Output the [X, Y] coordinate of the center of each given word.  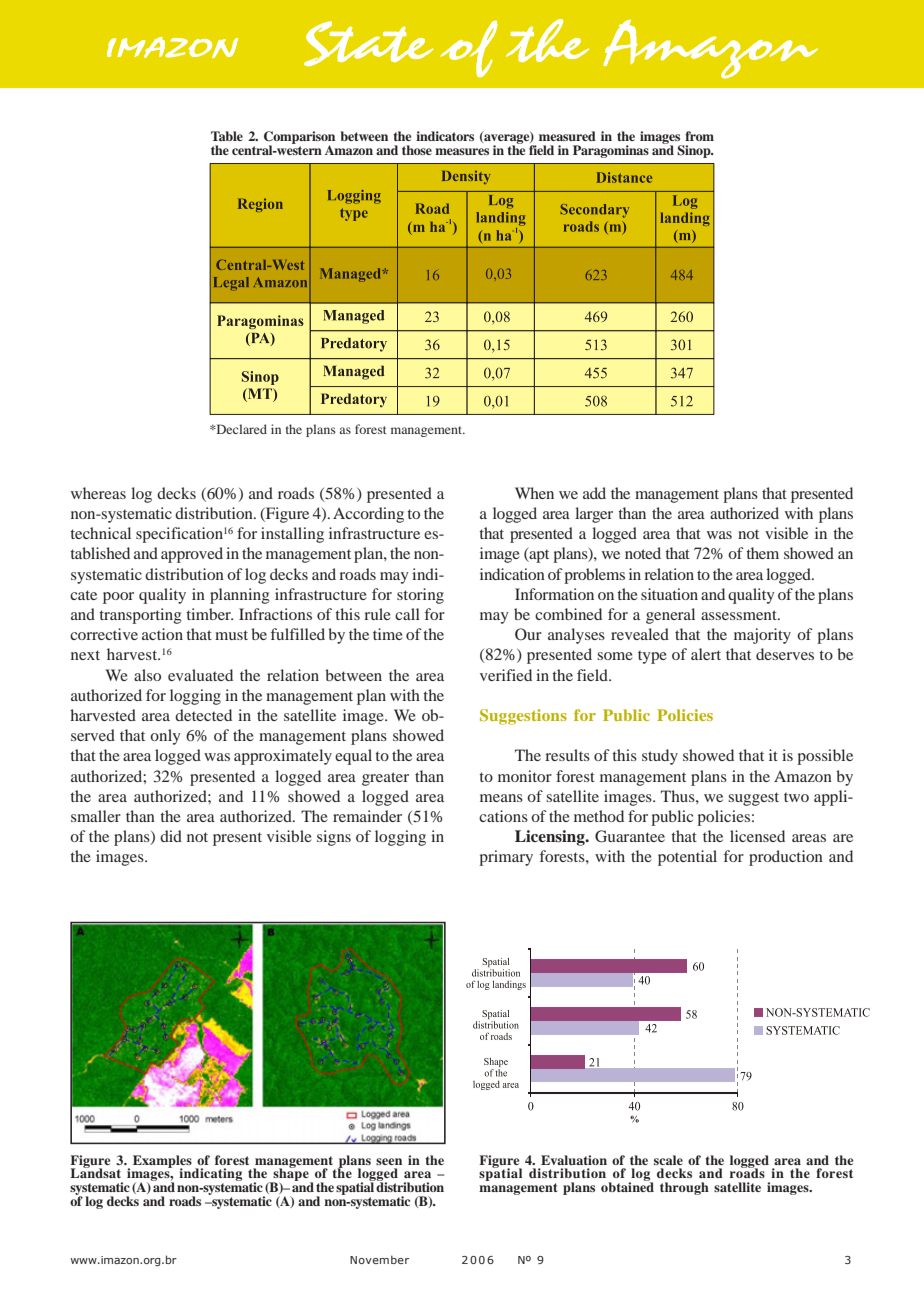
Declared [240, 429]
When [534, 493]
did [171, 836]
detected [203, 715]
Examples [162, 1162]
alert [706, 654]
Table [227, 136]
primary [506, 858]
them [762, 553]
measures [462, 151]
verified [506, 675]
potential [687, 858]
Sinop [695, 151]
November [379, 1259]
